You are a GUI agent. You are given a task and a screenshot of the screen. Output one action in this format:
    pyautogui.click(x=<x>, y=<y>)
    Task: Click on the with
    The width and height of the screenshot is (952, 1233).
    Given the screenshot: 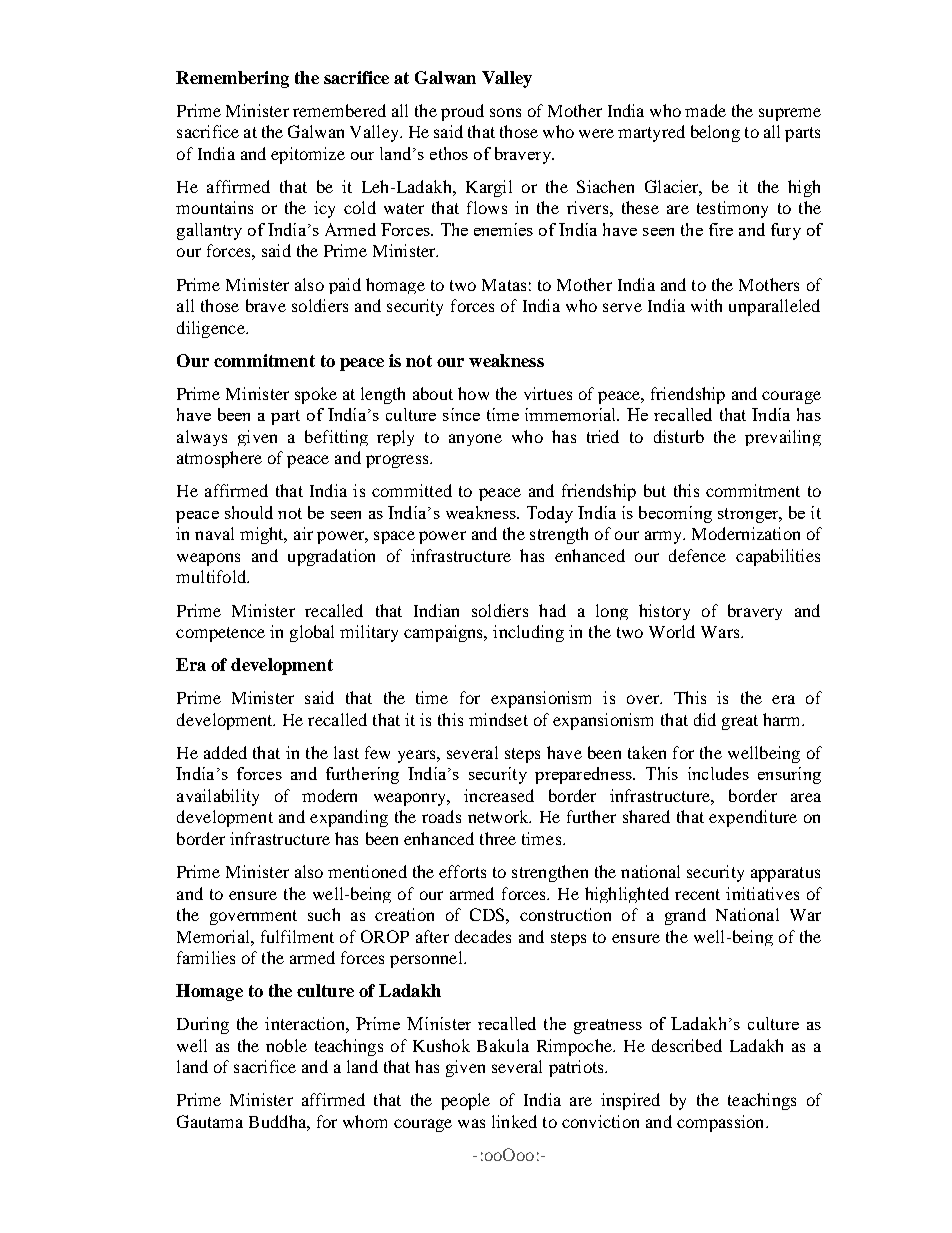 What is the action you would take?
    pyautogui.click(x=706, y=305)
